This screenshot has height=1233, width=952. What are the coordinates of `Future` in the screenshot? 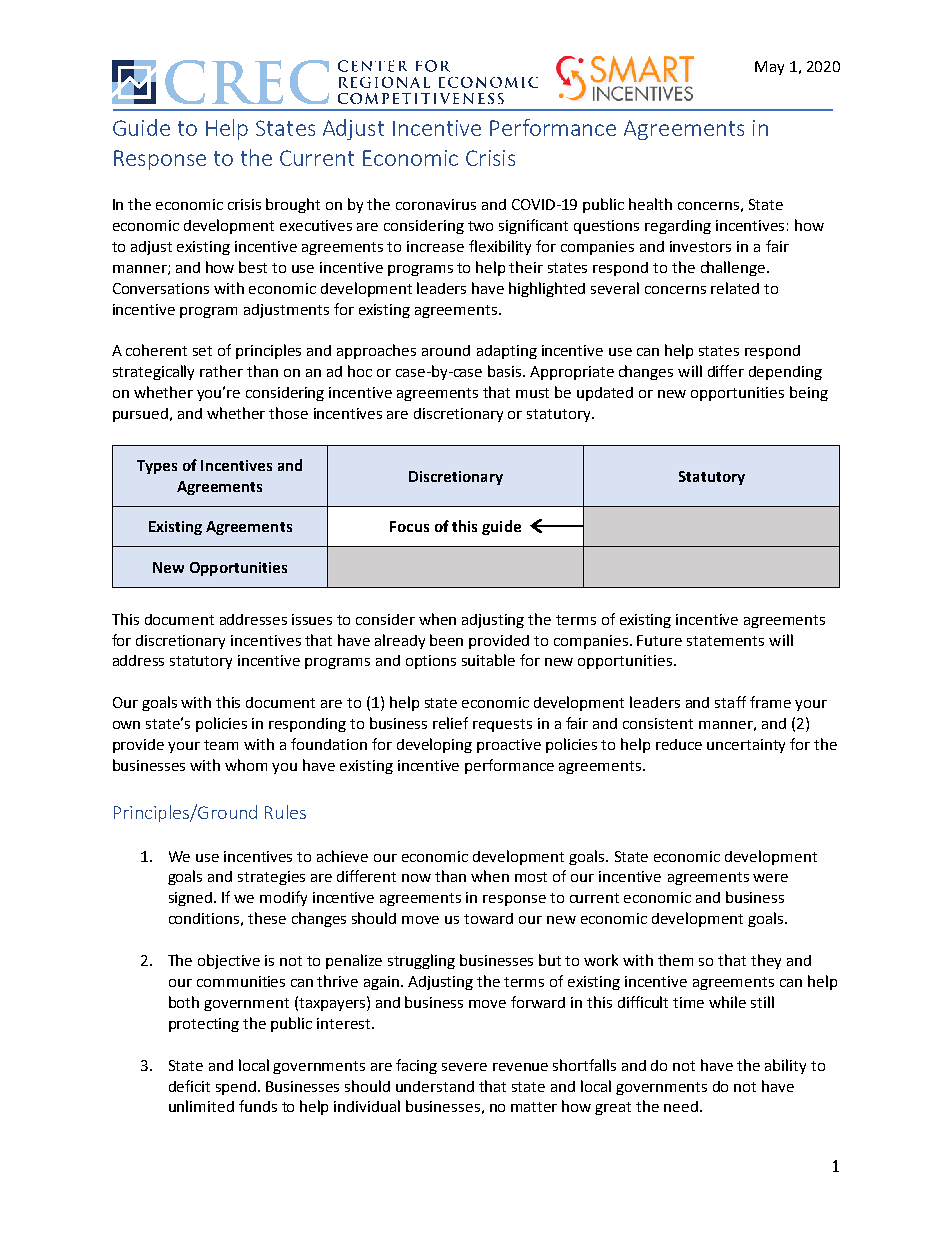 It's located at (659, 640).
